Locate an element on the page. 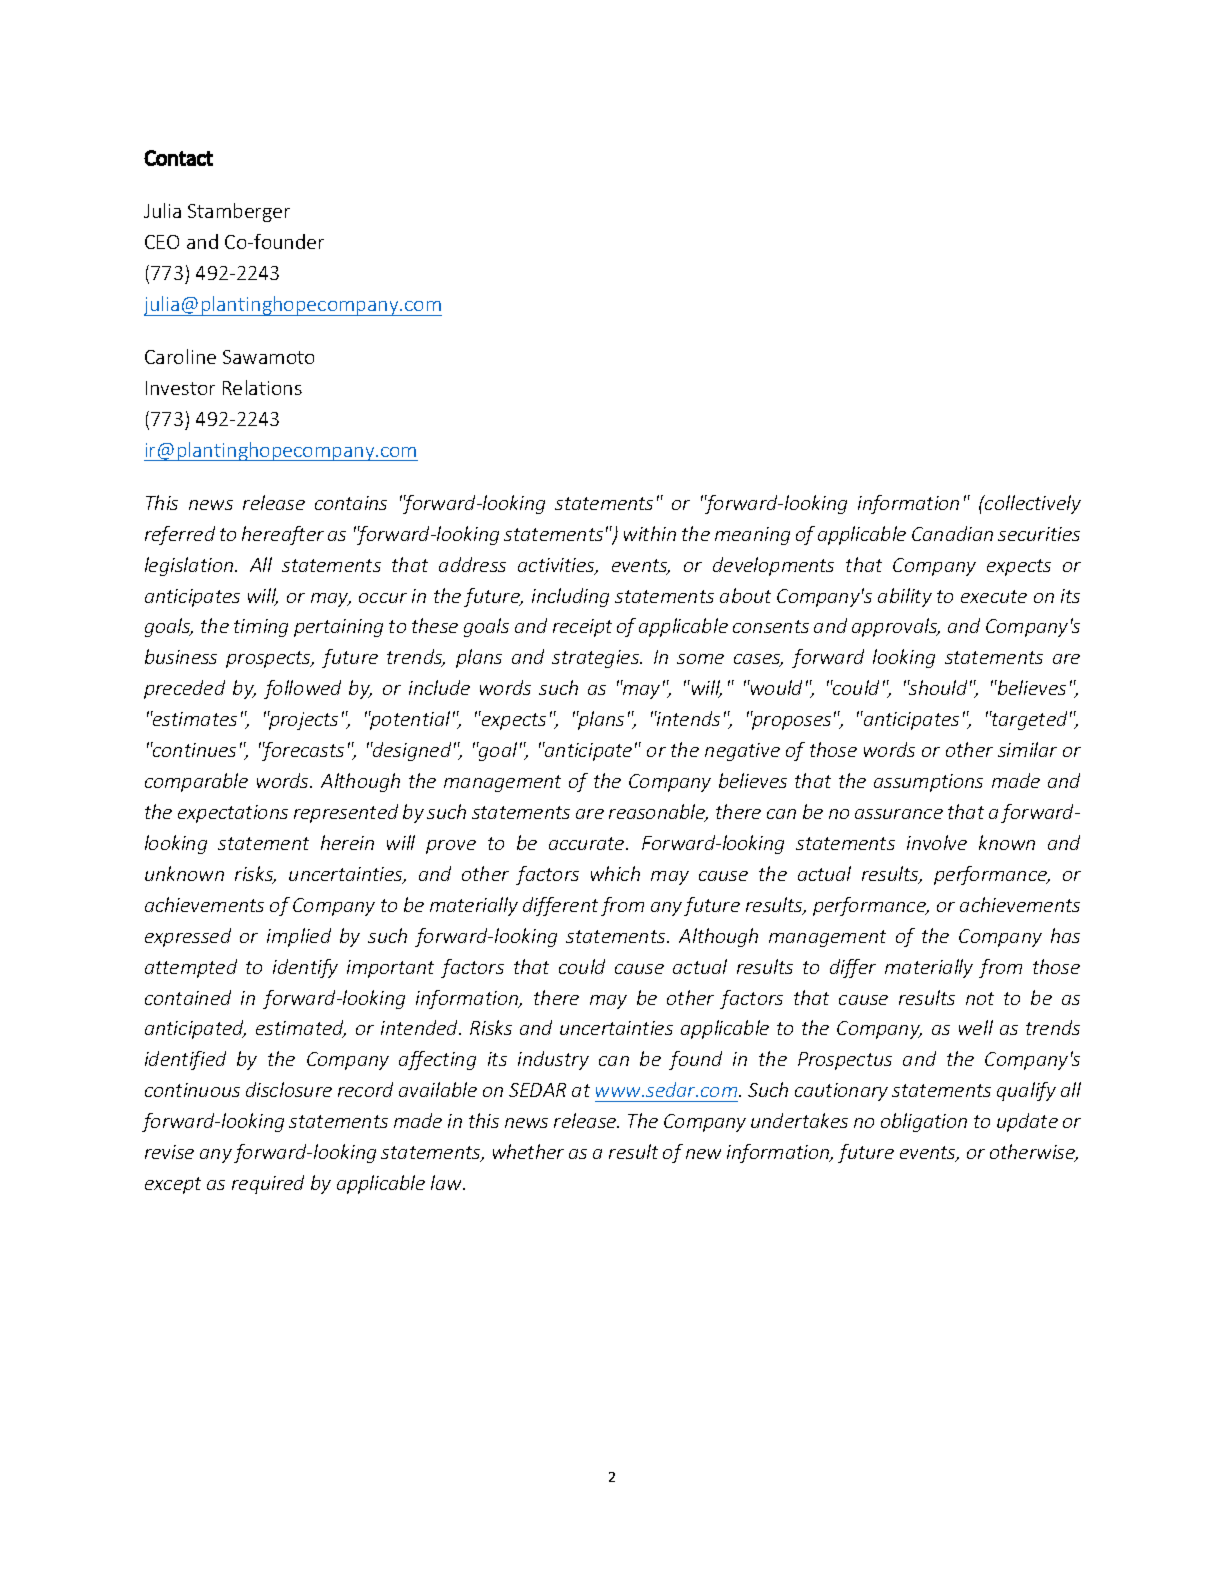 The image size is (1225, 1586). should is located at coordinates (937, 687).
